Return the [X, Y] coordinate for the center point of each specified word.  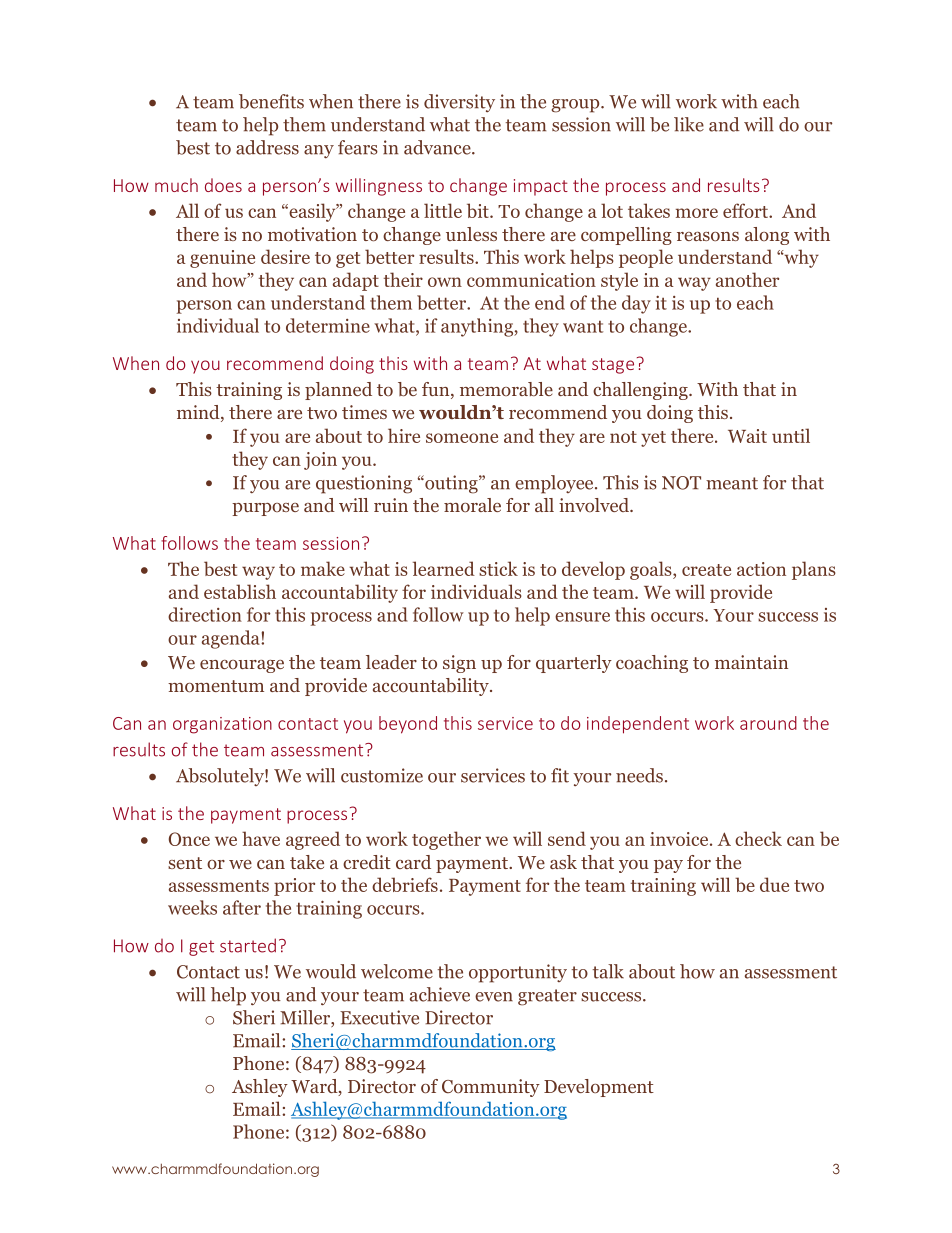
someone [462, 438]
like [689, 124]
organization [222, 725]
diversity [459, 103]
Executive [379, 1017]
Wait [747, 436]
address [267, 147]
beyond [408, 725]
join [320, 461]
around [768, 723]
